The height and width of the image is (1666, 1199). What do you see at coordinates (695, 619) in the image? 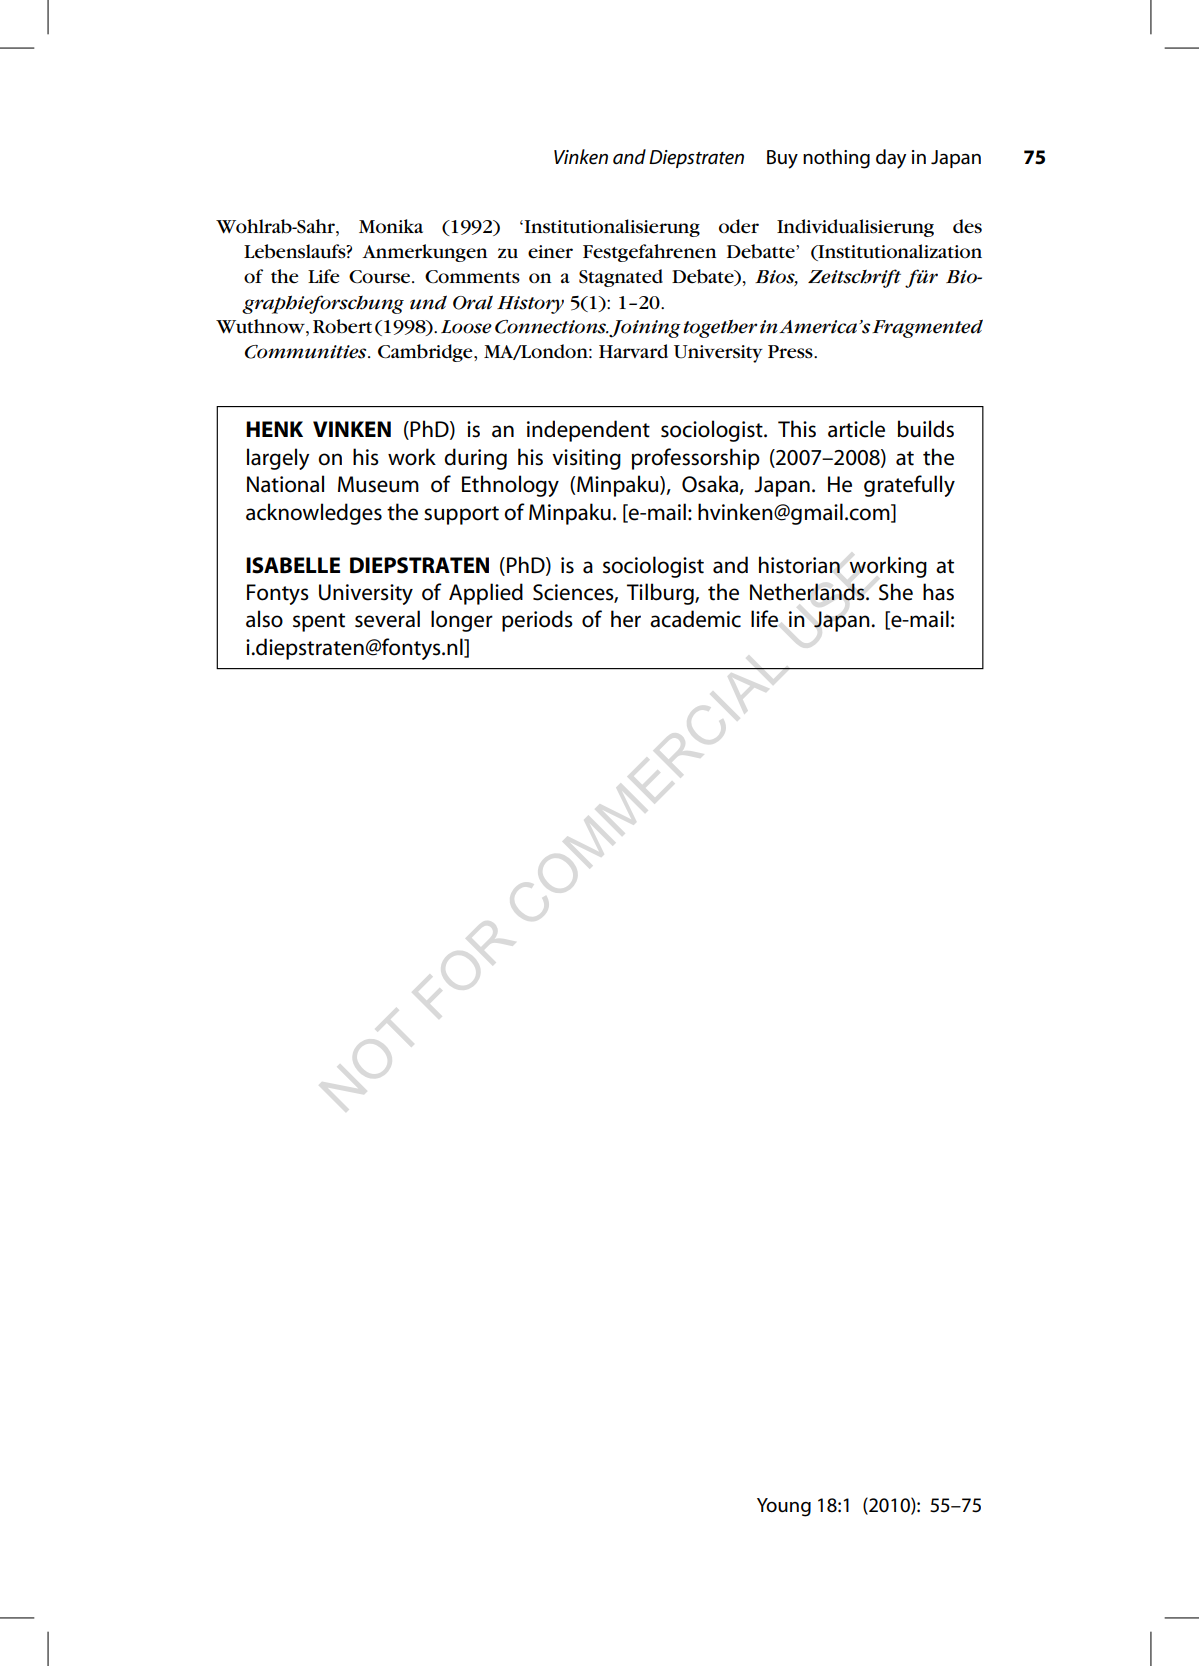
I see `academic` at bounding box center [695, 619].
